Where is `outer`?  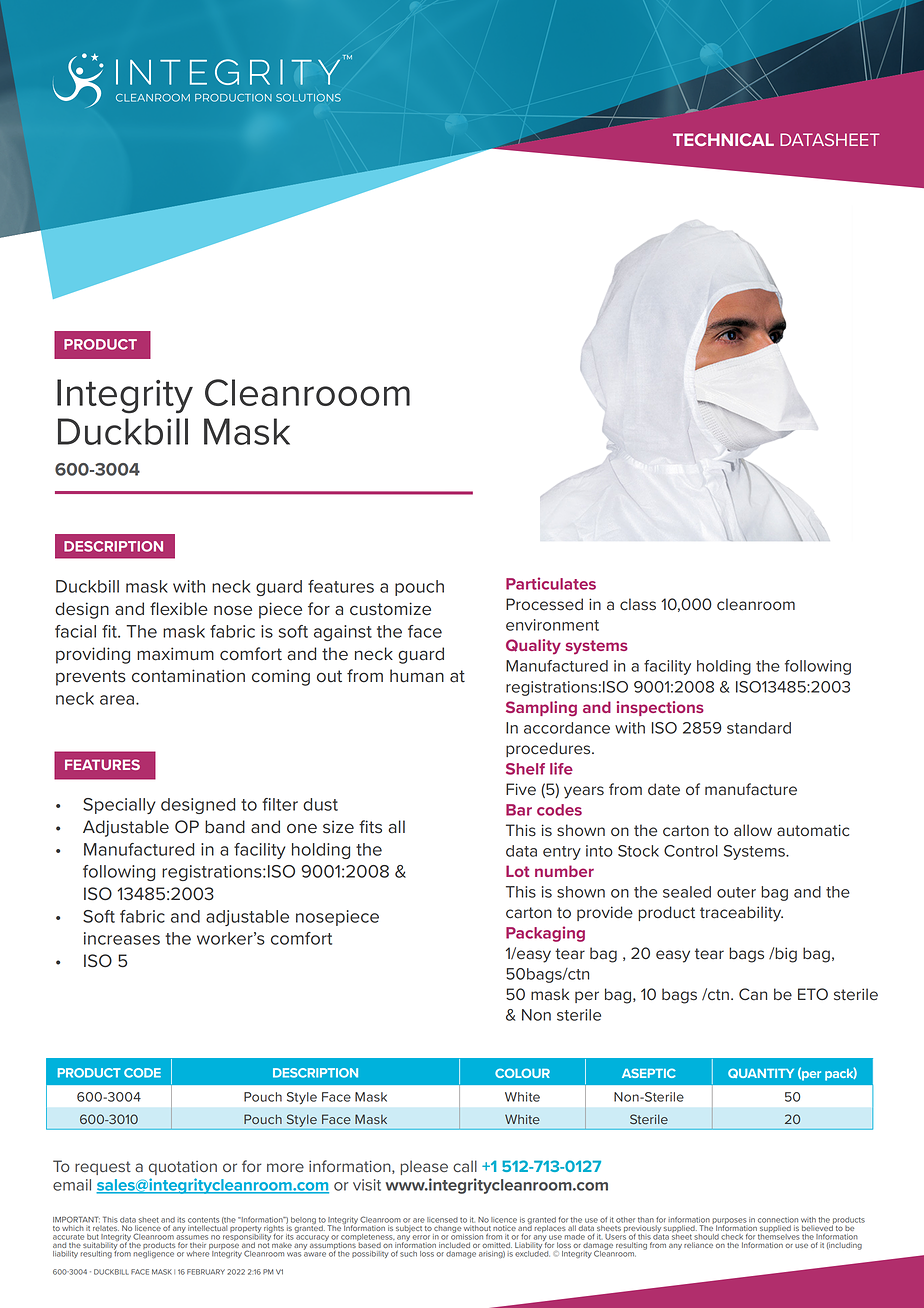 outer is located at coordinates (736, 892).
